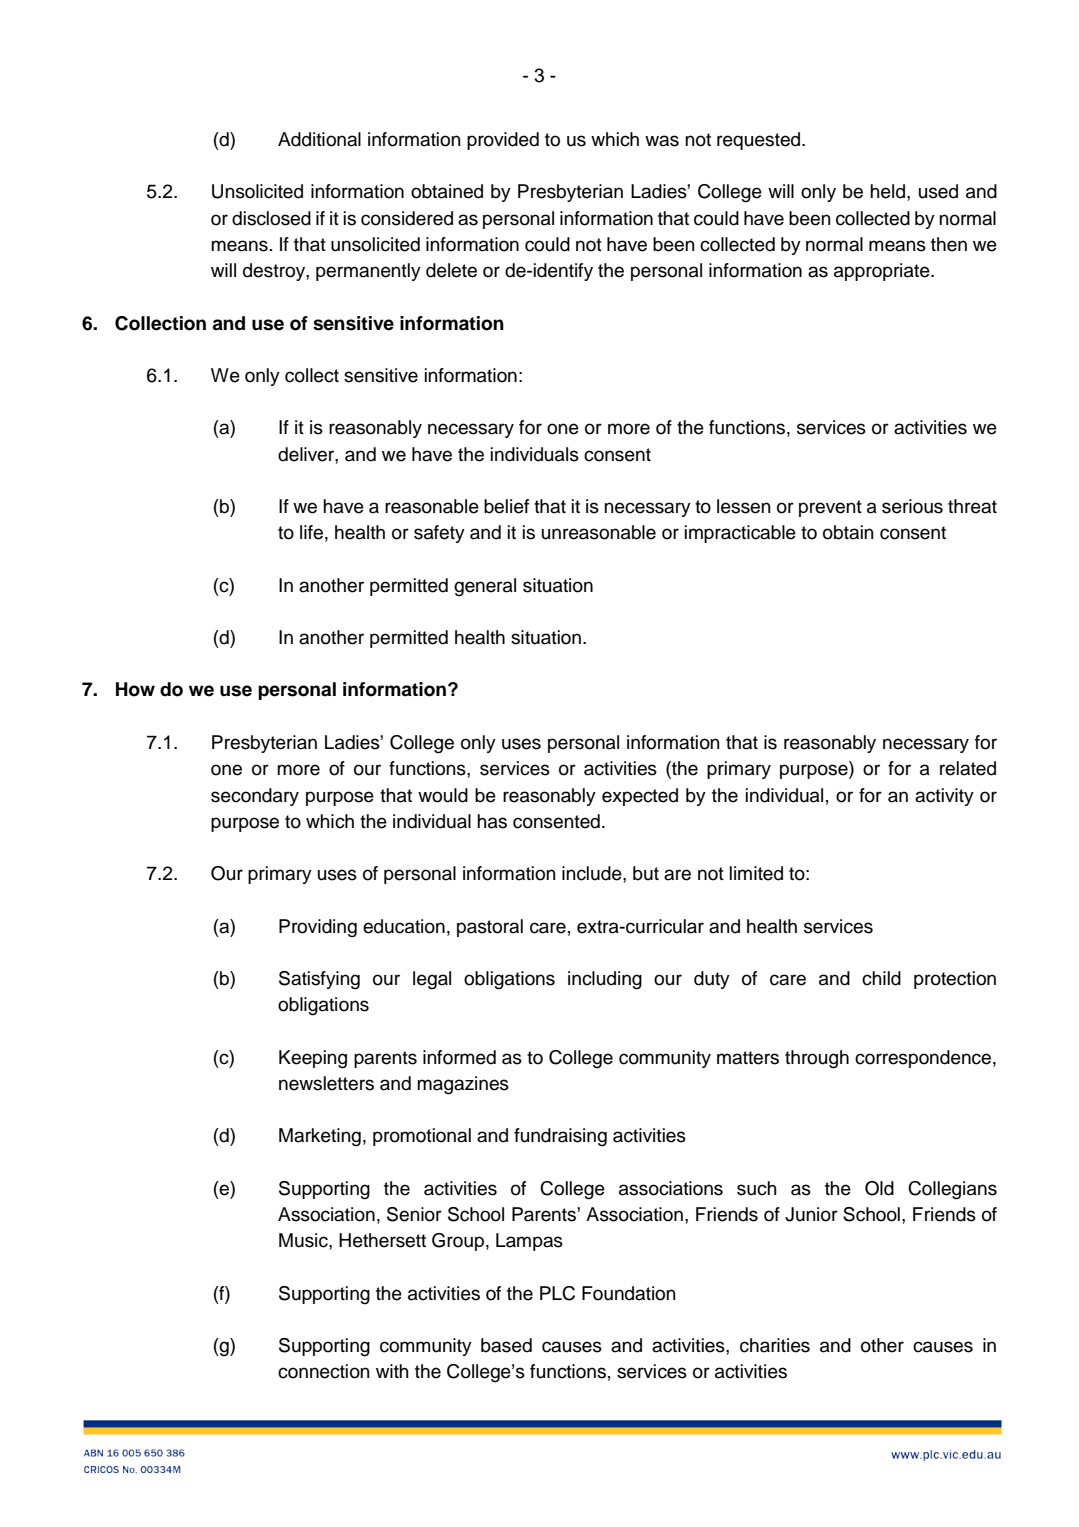 The height and width of the screenshot is (1527, 1079). Describe the element at coordinates (503, 141) in the screenshot. I see `provided` at that location.
